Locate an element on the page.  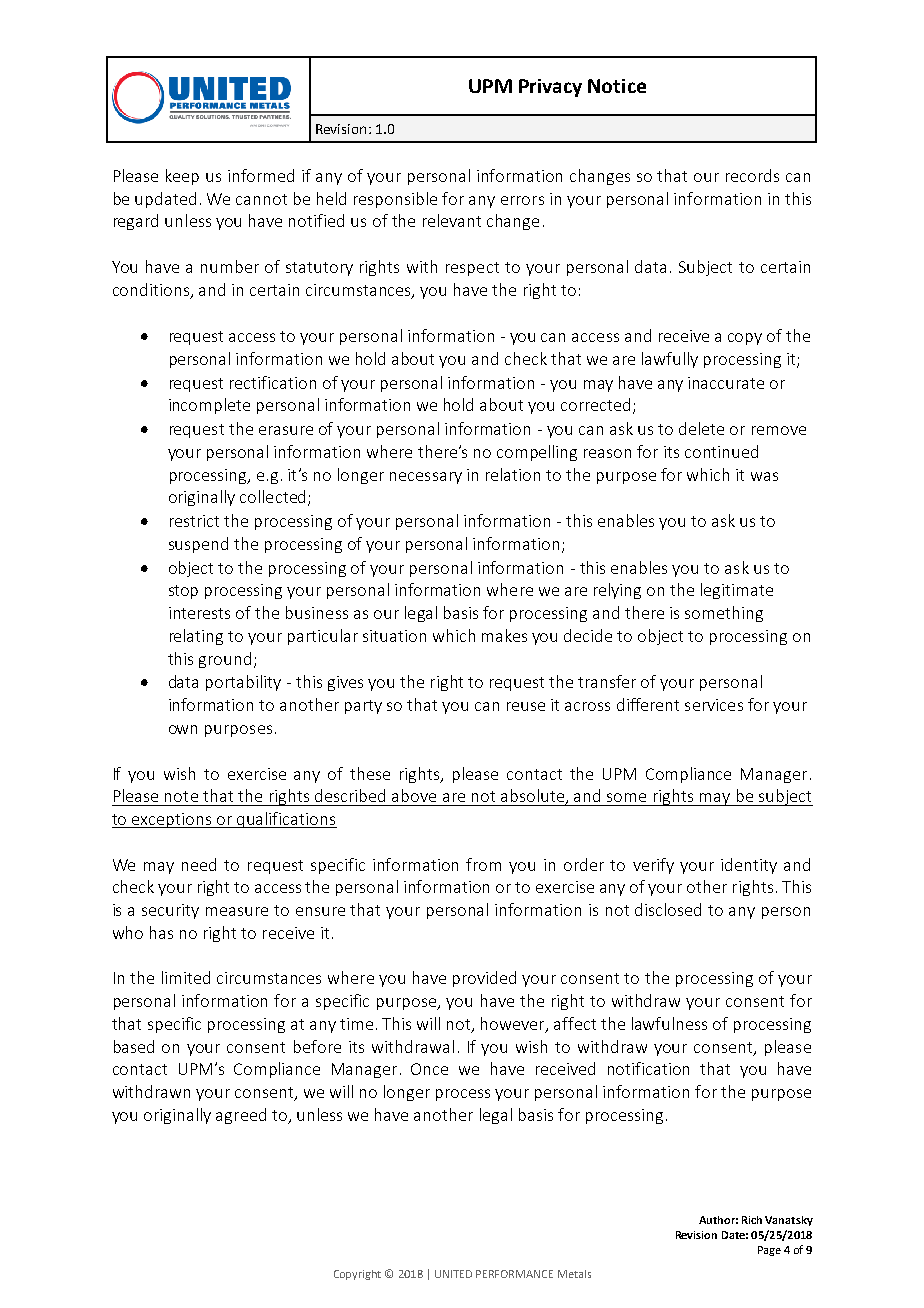
necessary is located at coordinates (426, 478).
